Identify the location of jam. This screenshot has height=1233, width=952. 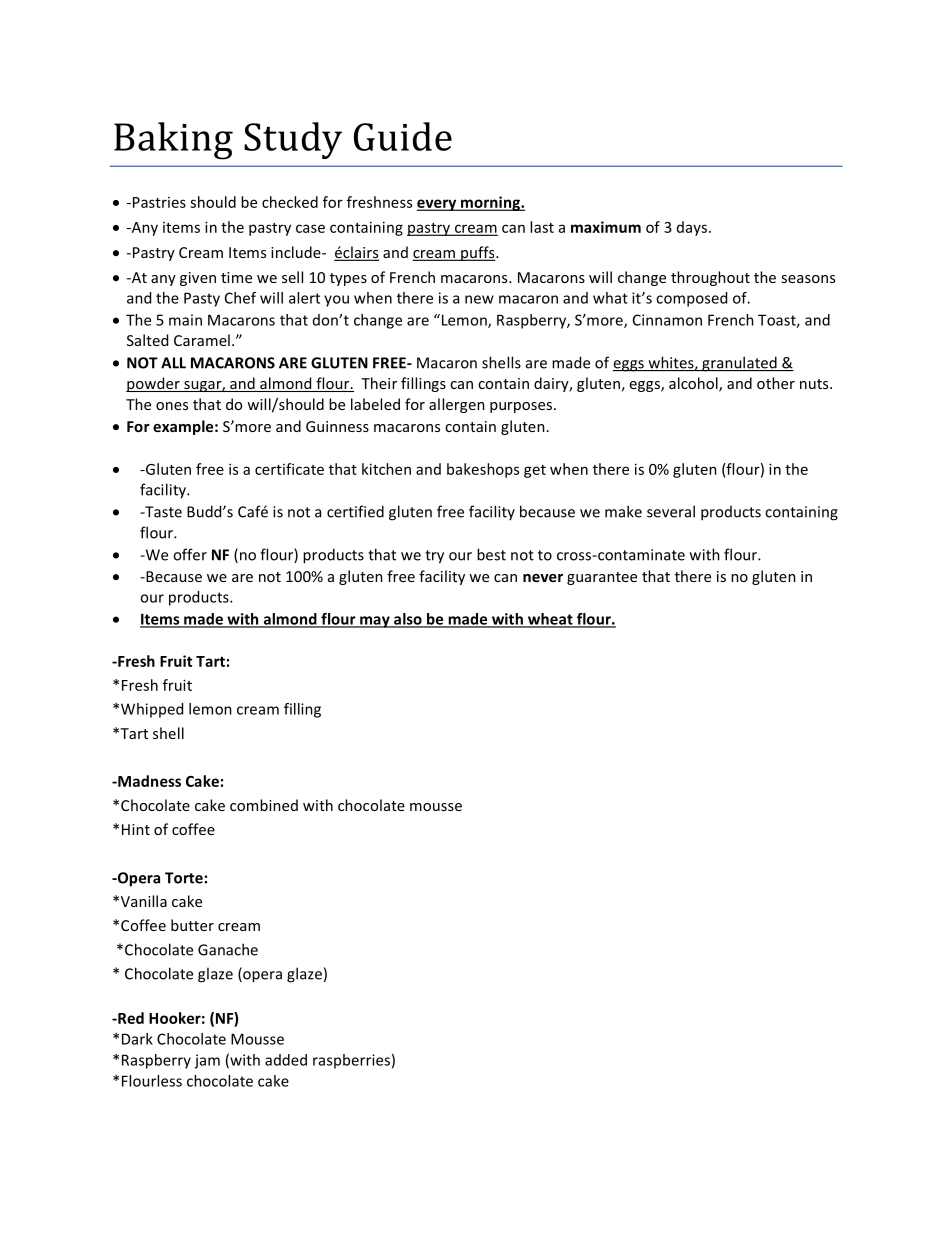
(207, 1061).
